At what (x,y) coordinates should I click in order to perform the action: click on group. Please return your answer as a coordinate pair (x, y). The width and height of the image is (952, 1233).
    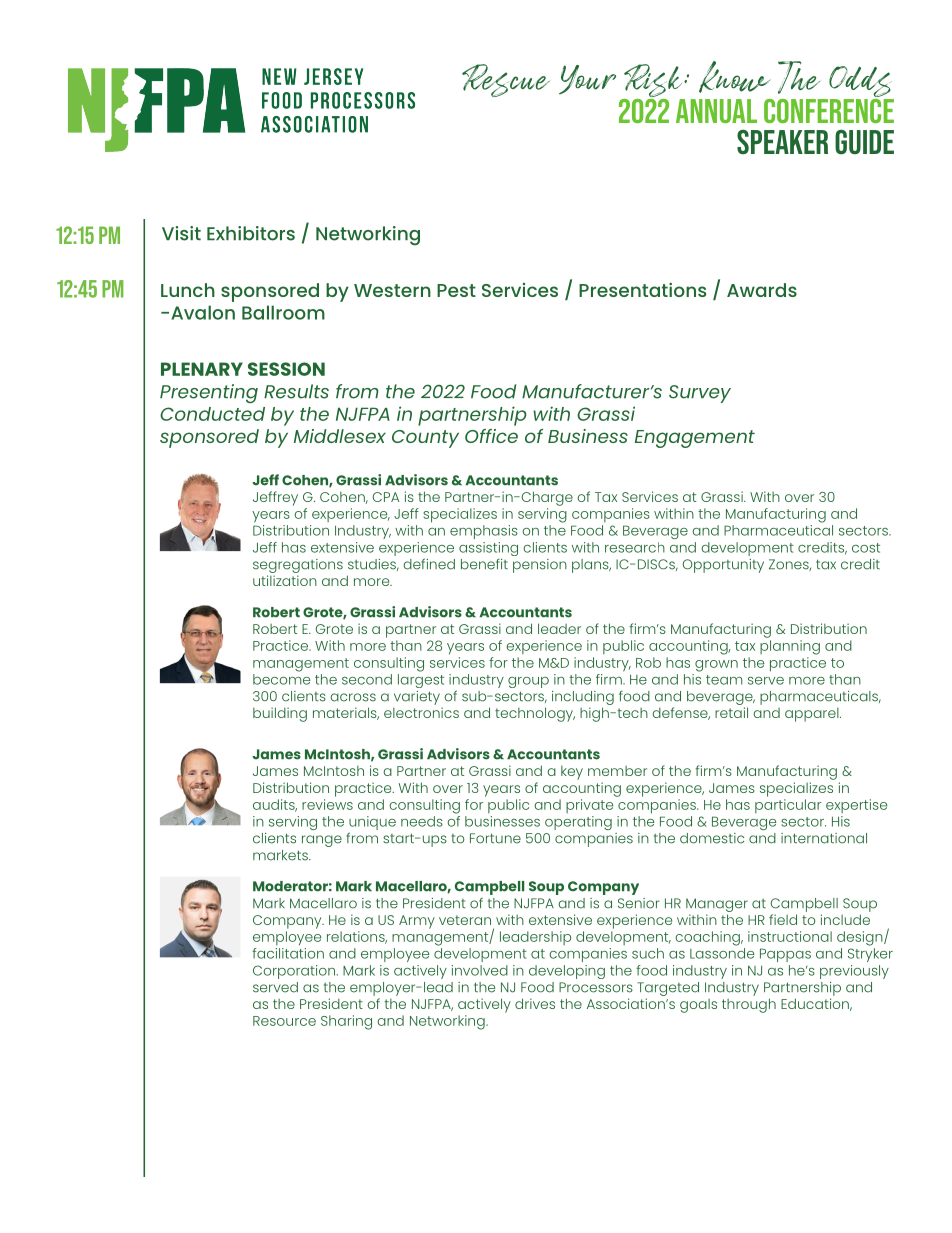
    Looking at the image, I should click on (528, 682).
